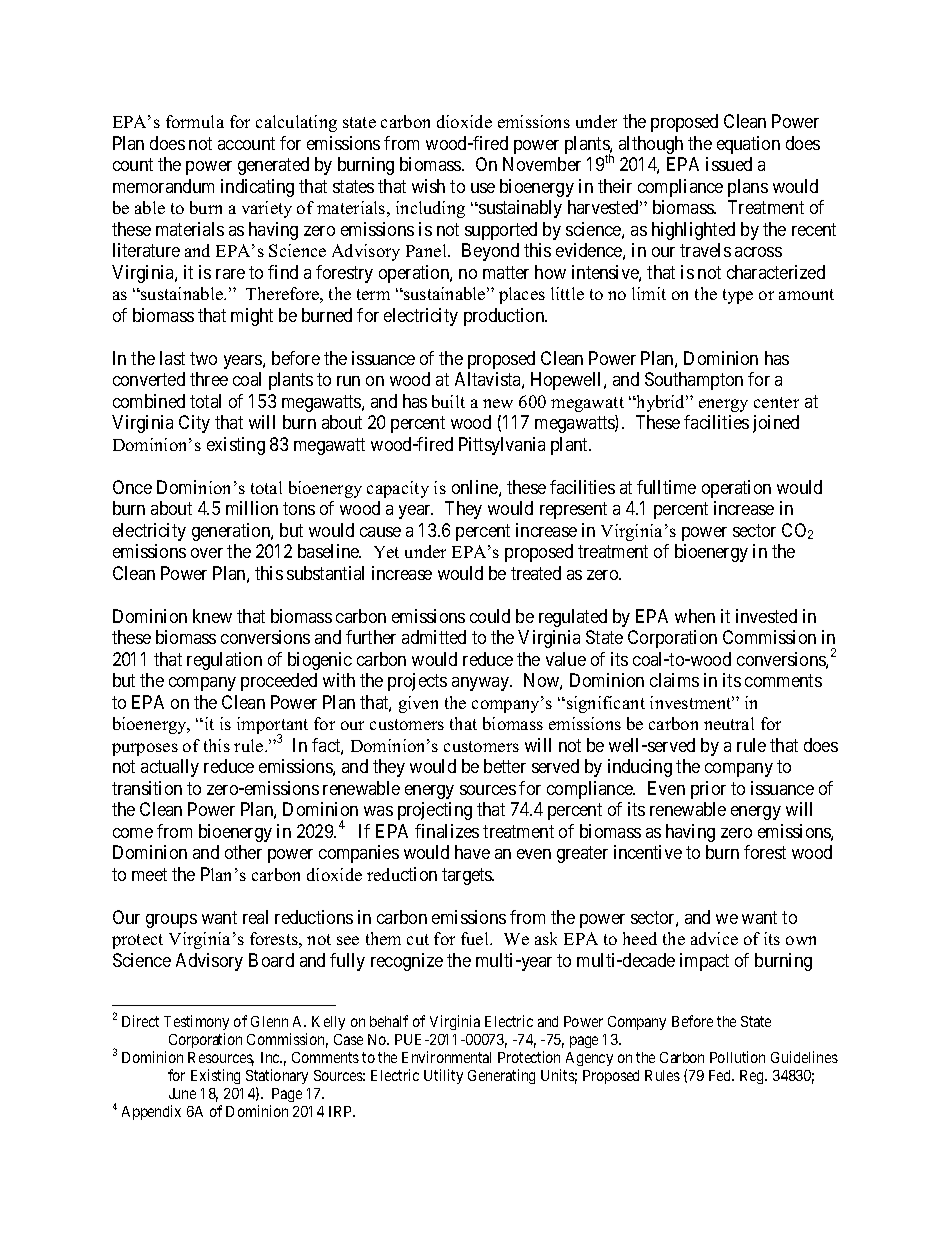 This screenshot has width=952, height=1233. I want to click on knew, so click(212, 616).
